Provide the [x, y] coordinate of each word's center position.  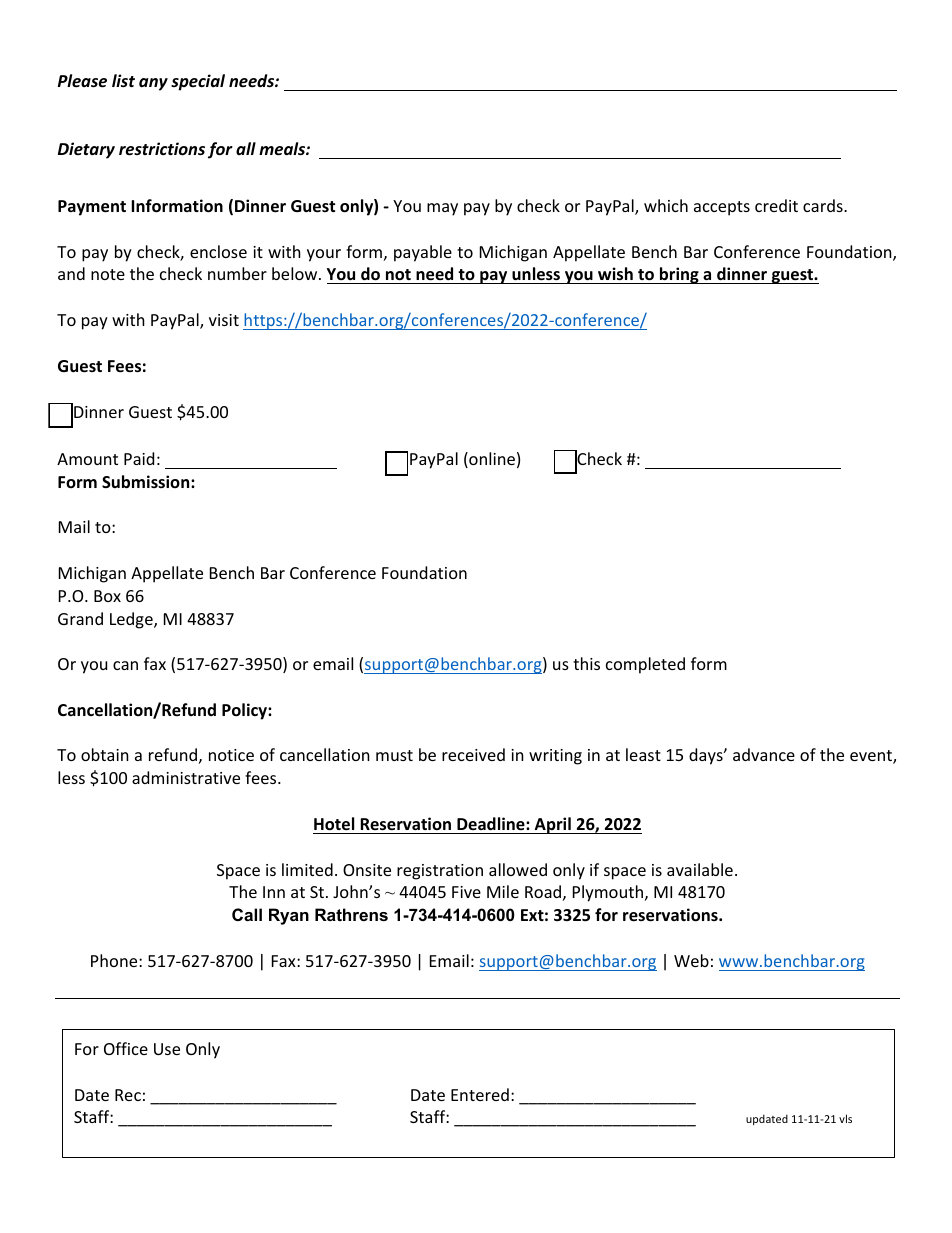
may [442, 209]
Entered [480, 1094]
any [153, 84]
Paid [139, 458]
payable [423, 253]
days [707, 756]
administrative [186, 777]
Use [167, 1049]
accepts [722, 208]
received [473, 754]
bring [679, 275]
